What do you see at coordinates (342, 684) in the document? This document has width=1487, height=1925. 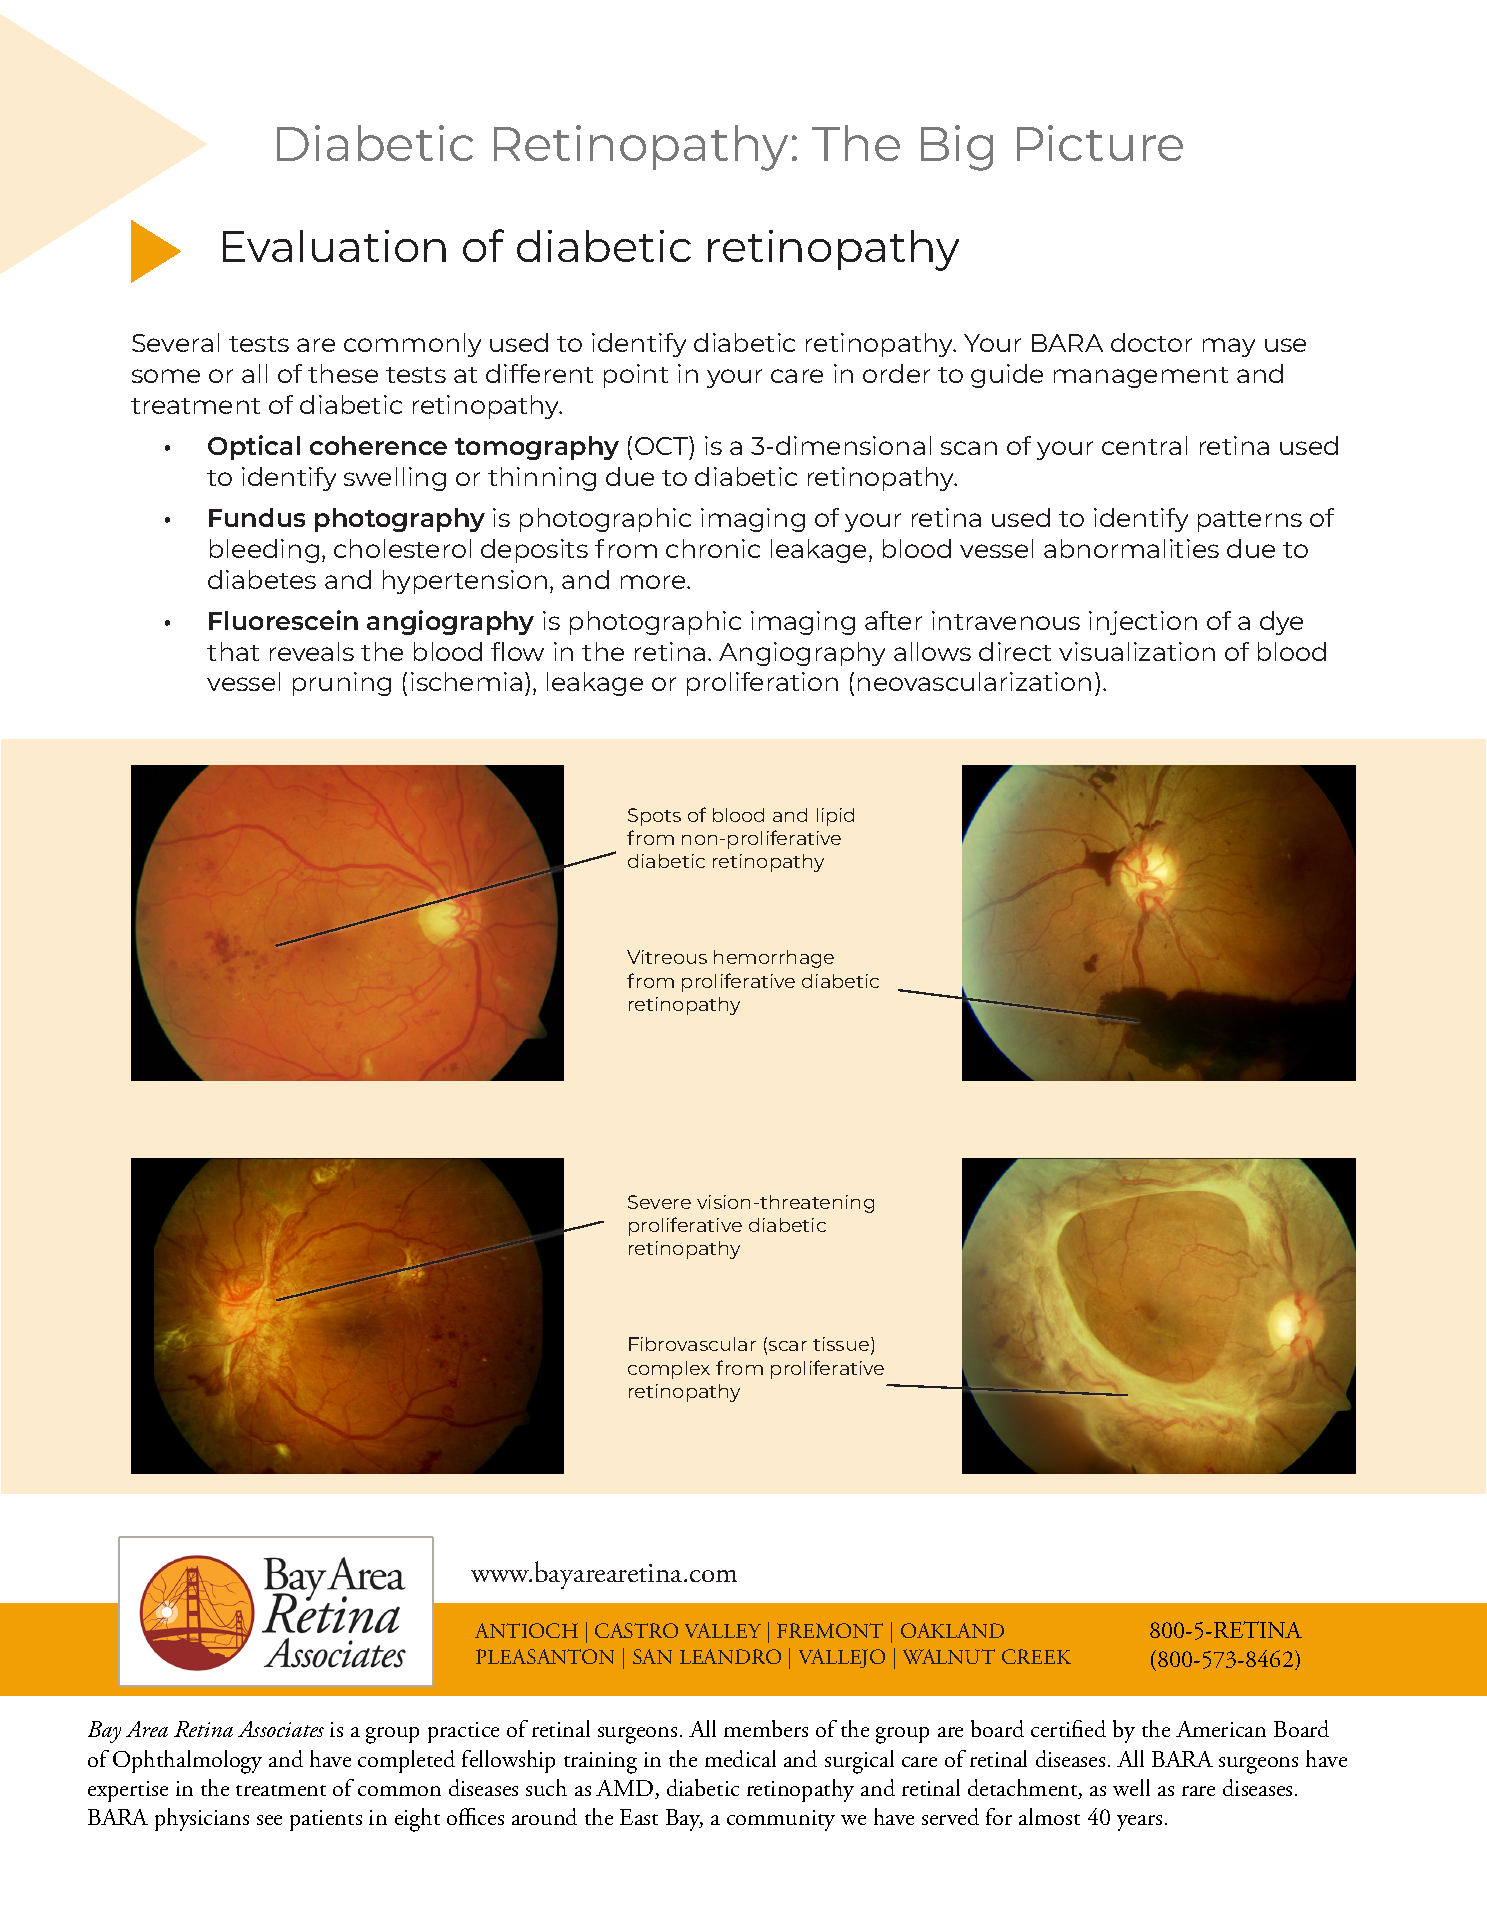 I see `pruning` at bounding box center [342, 684].
